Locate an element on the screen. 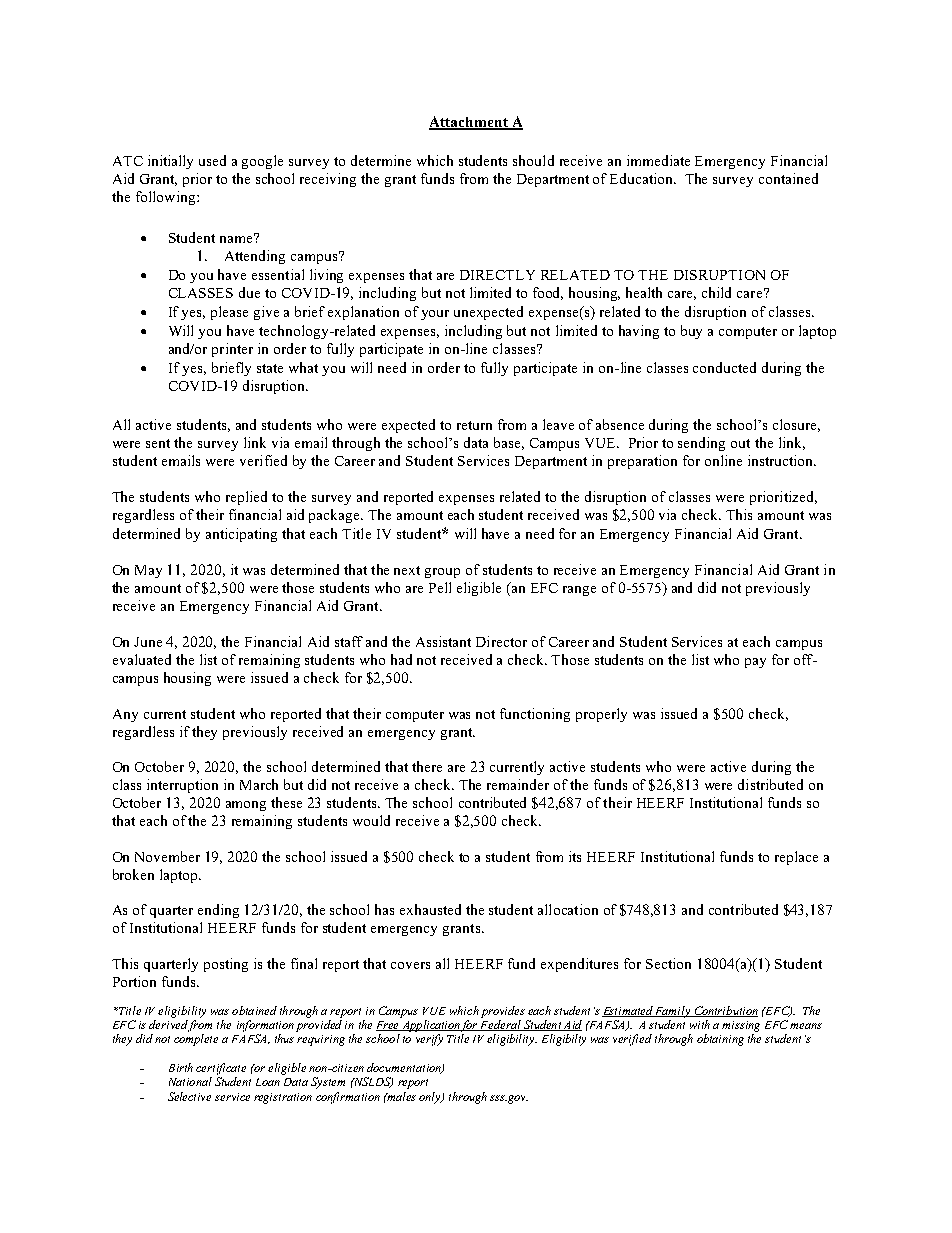 This screenshot has width=952, height=1233. pay is located at coordinates (755, 663).
